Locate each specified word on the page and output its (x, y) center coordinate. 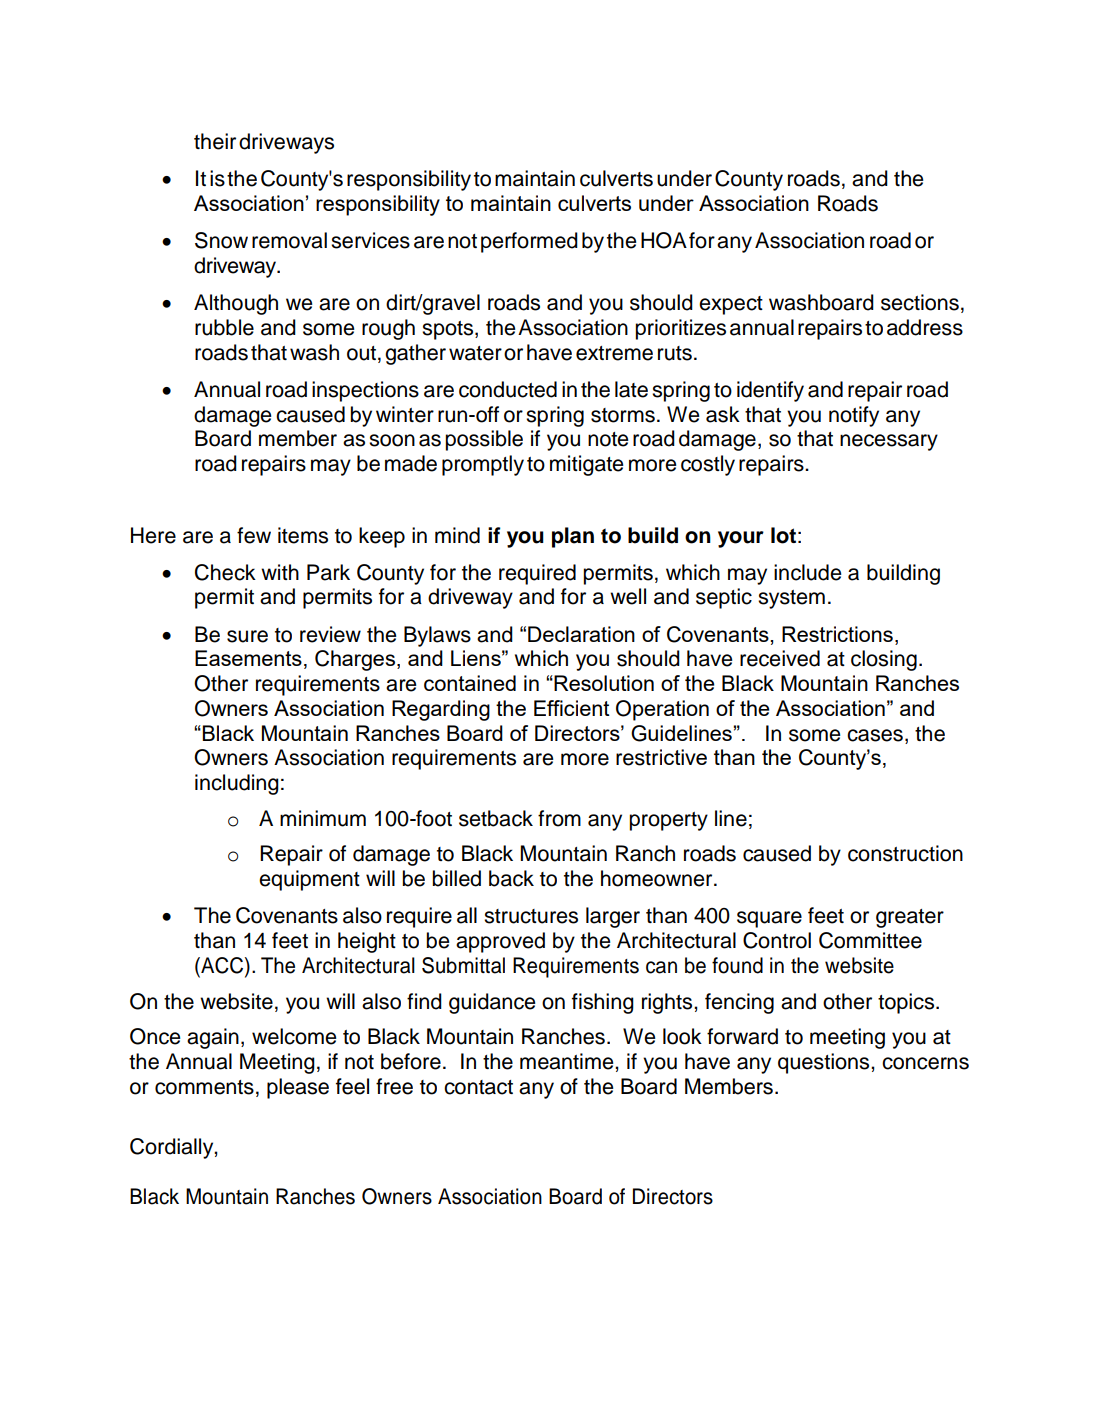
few (254, 535)
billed (456, 878)
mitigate (587, 465)
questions (825, 1063)
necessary (889, 442)
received (780, 658)
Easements (248, 658)
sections (920, 302)
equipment (309, 880)
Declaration (581, 634)
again (213, 1038)
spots (449, 330)
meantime (568, 1061)
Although (236, 304)
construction (905, 853)
